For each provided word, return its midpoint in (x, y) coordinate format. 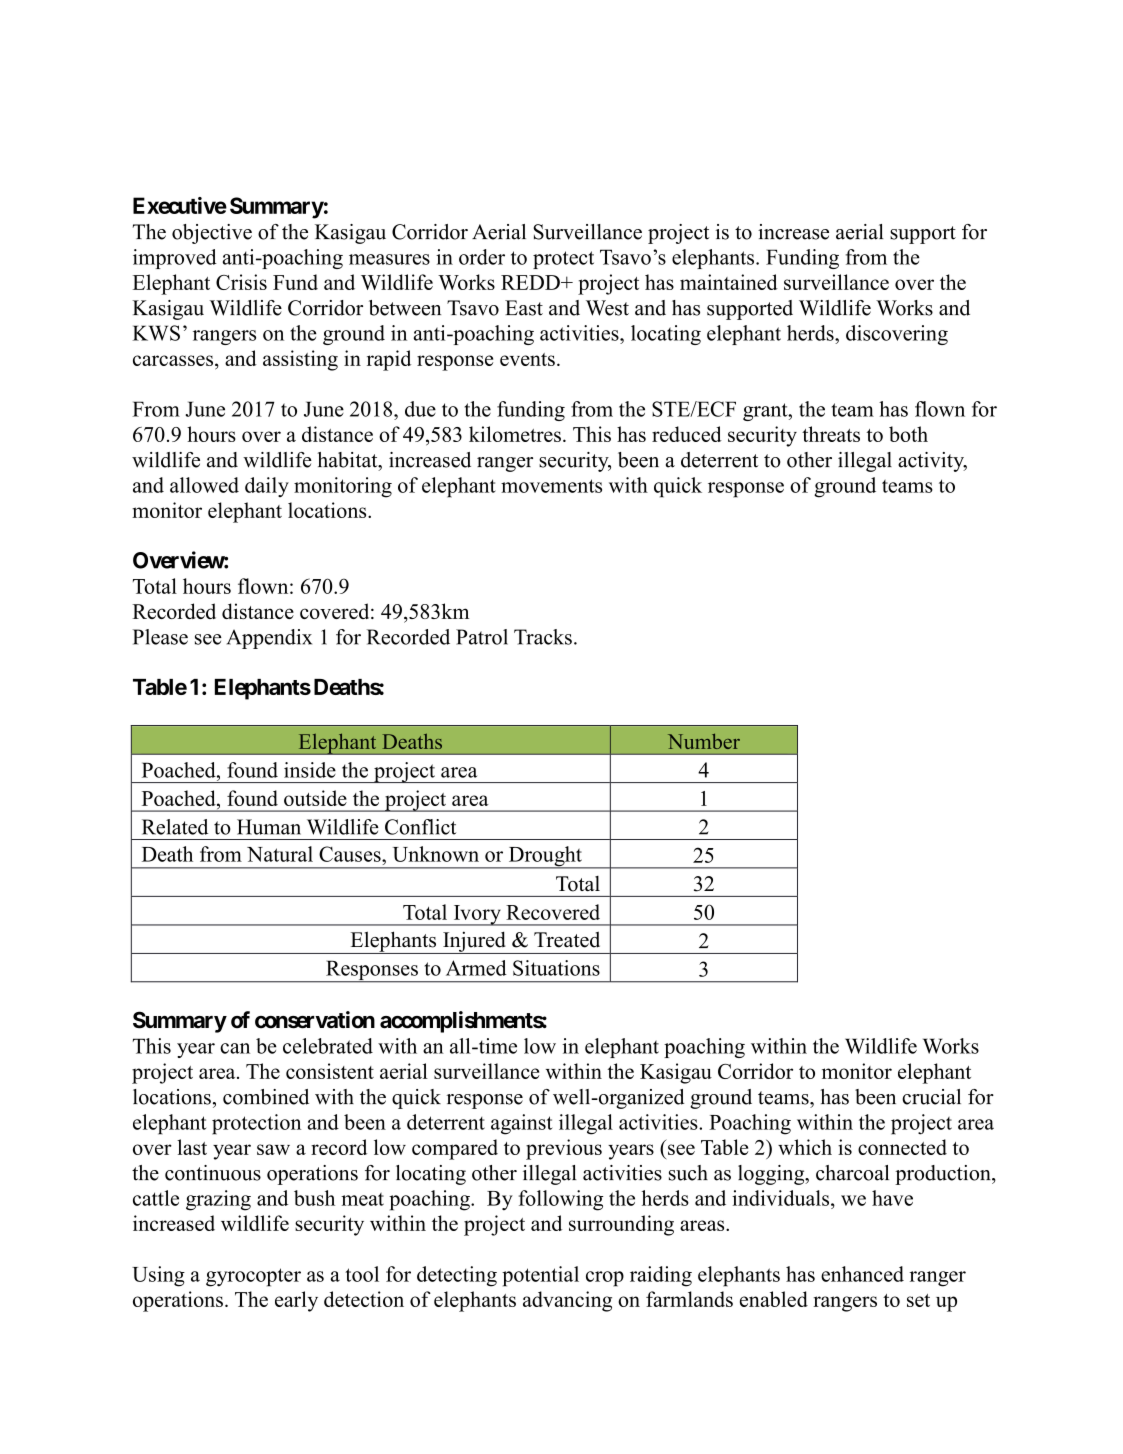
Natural (280, 854)
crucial (931, 1097)
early (296, 1301)
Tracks (543, 637)
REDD (531, 282)
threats (831, 434)
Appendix (269, 639)
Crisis (241, 282)
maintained (729, 282)
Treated (567, 939)
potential (540, 1276)
